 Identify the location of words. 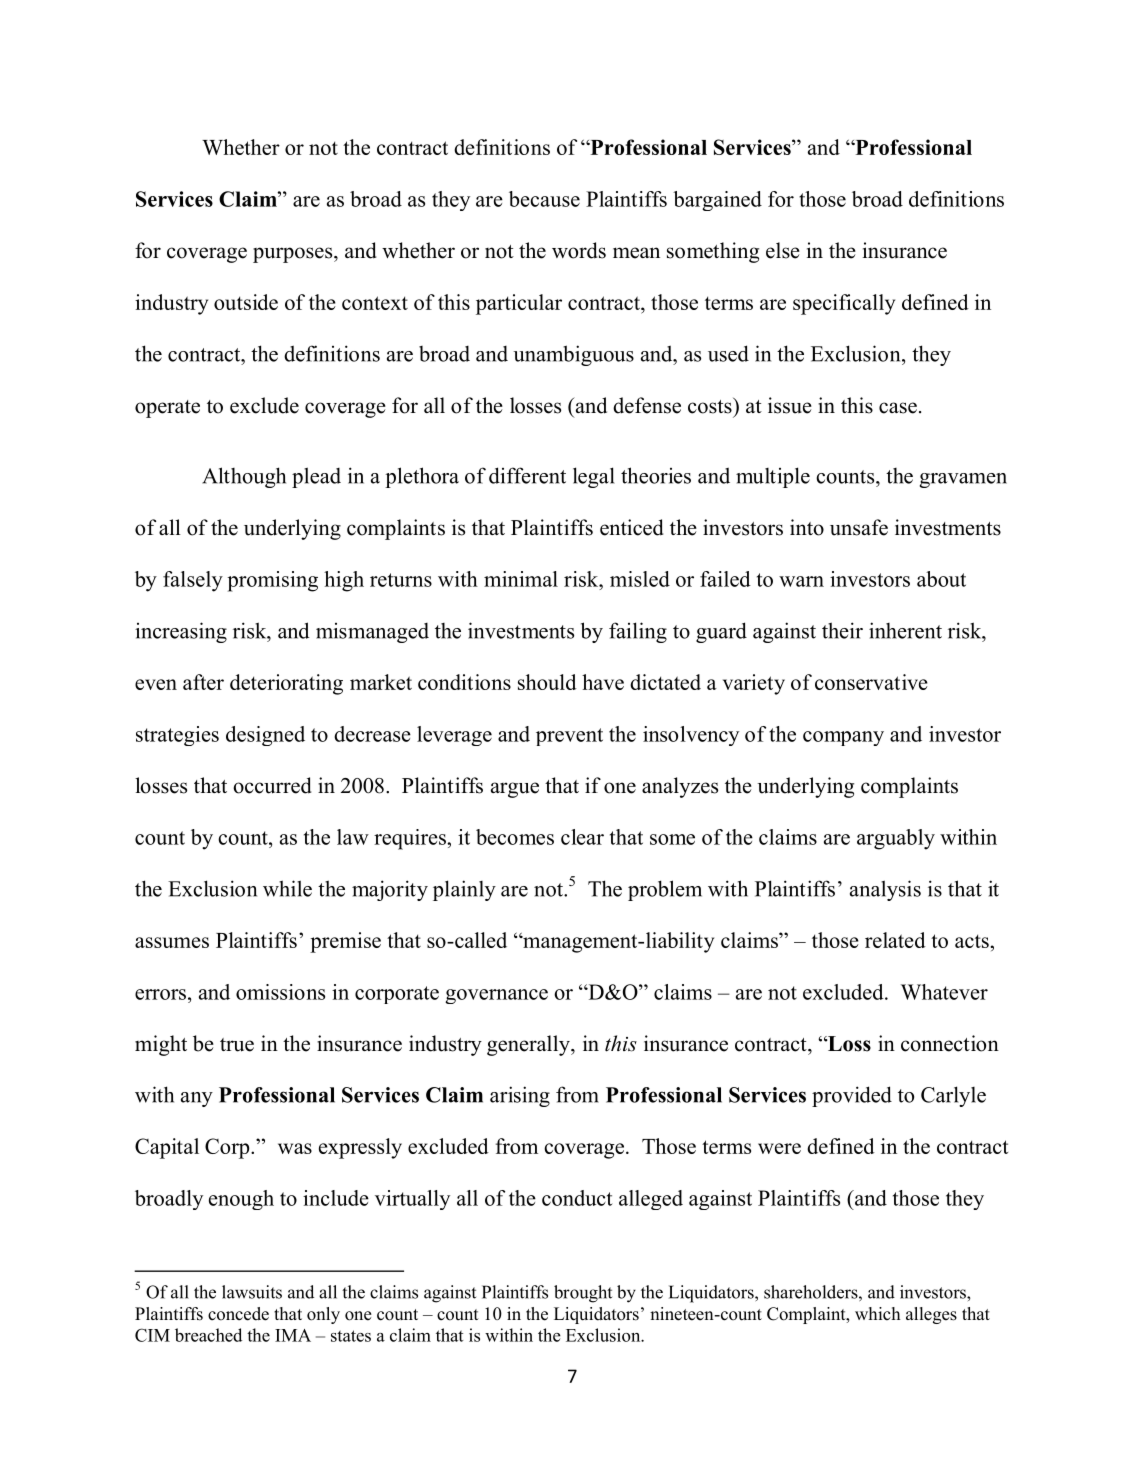
(579, 250).
